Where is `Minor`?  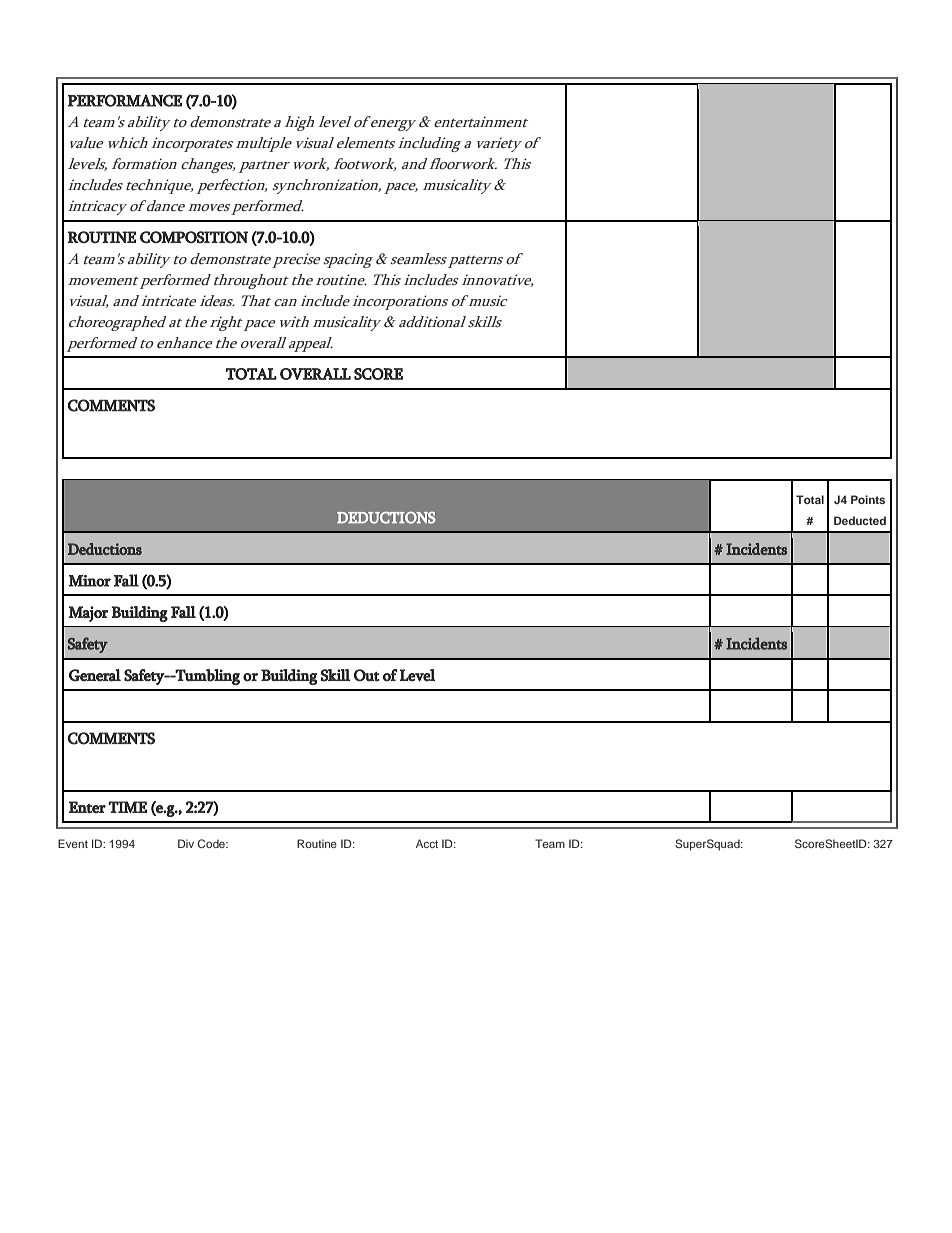 Minor is located at coordinates (89, 581).
